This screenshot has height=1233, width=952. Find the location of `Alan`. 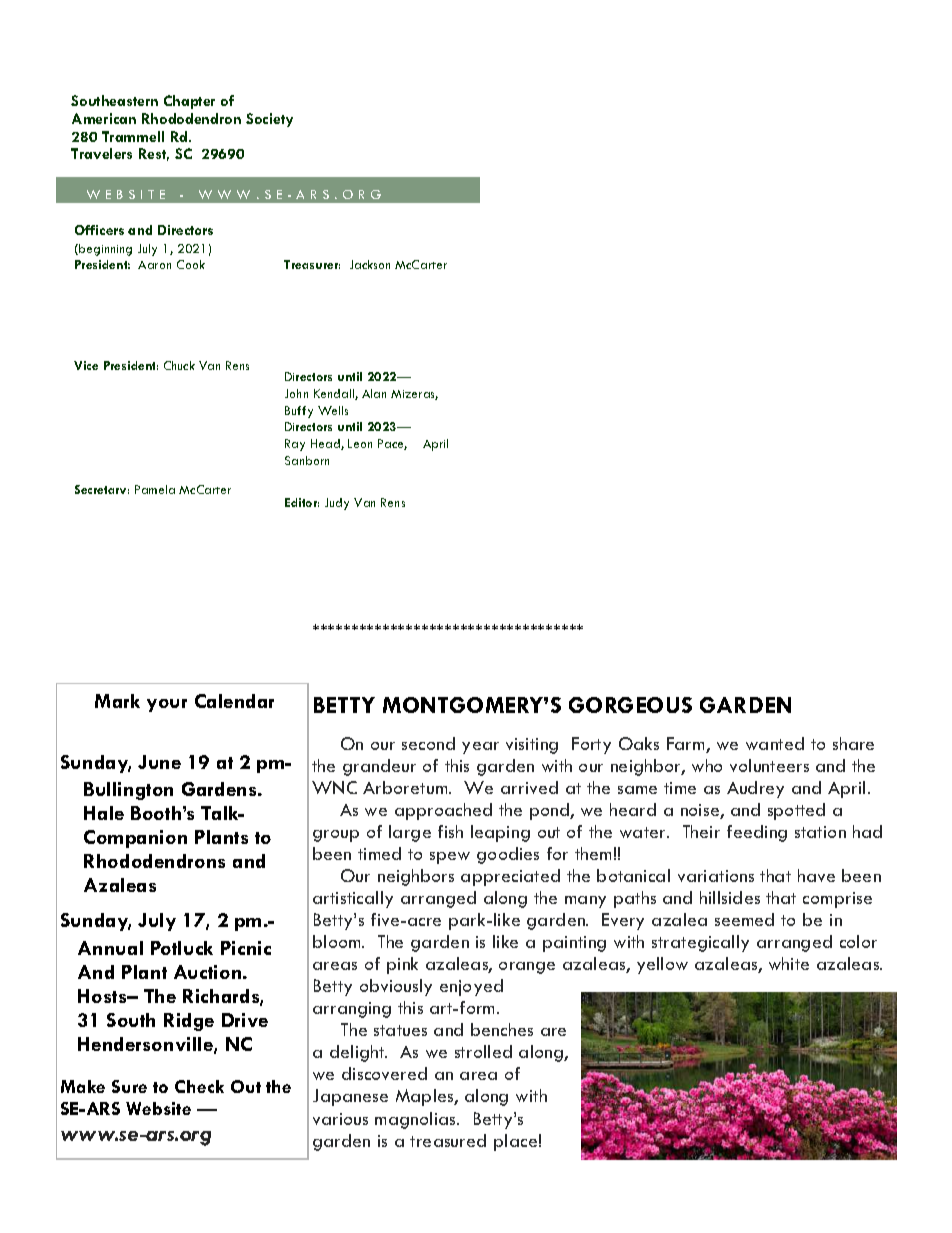

Alan is located at coordinates (374, 393).
